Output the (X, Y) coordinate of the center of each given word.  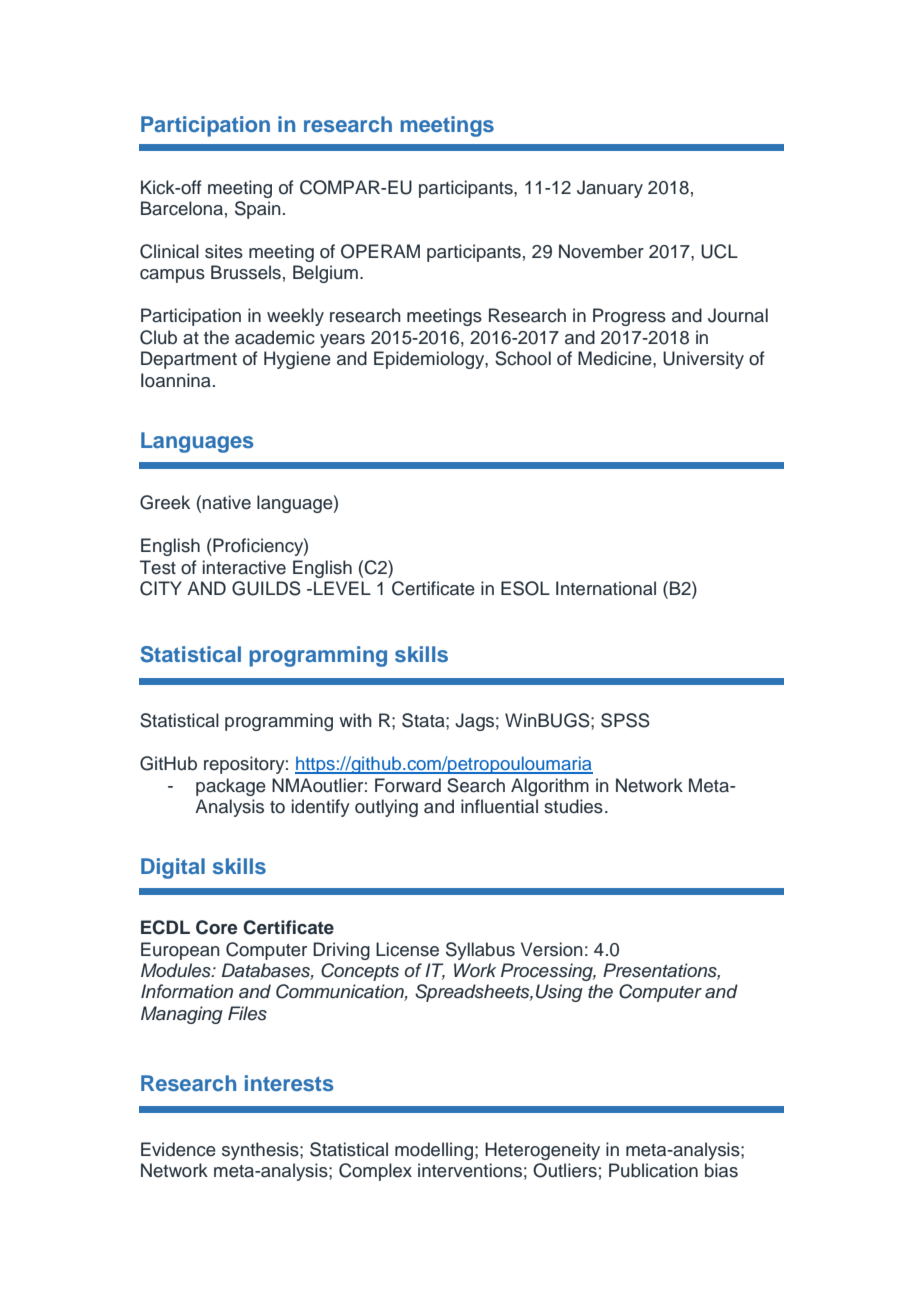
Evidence (178, 1149)
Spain (258, 210)
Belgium (325, 274)
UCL (719, 251)
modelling (434, 1151)
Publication (653, 1170)
